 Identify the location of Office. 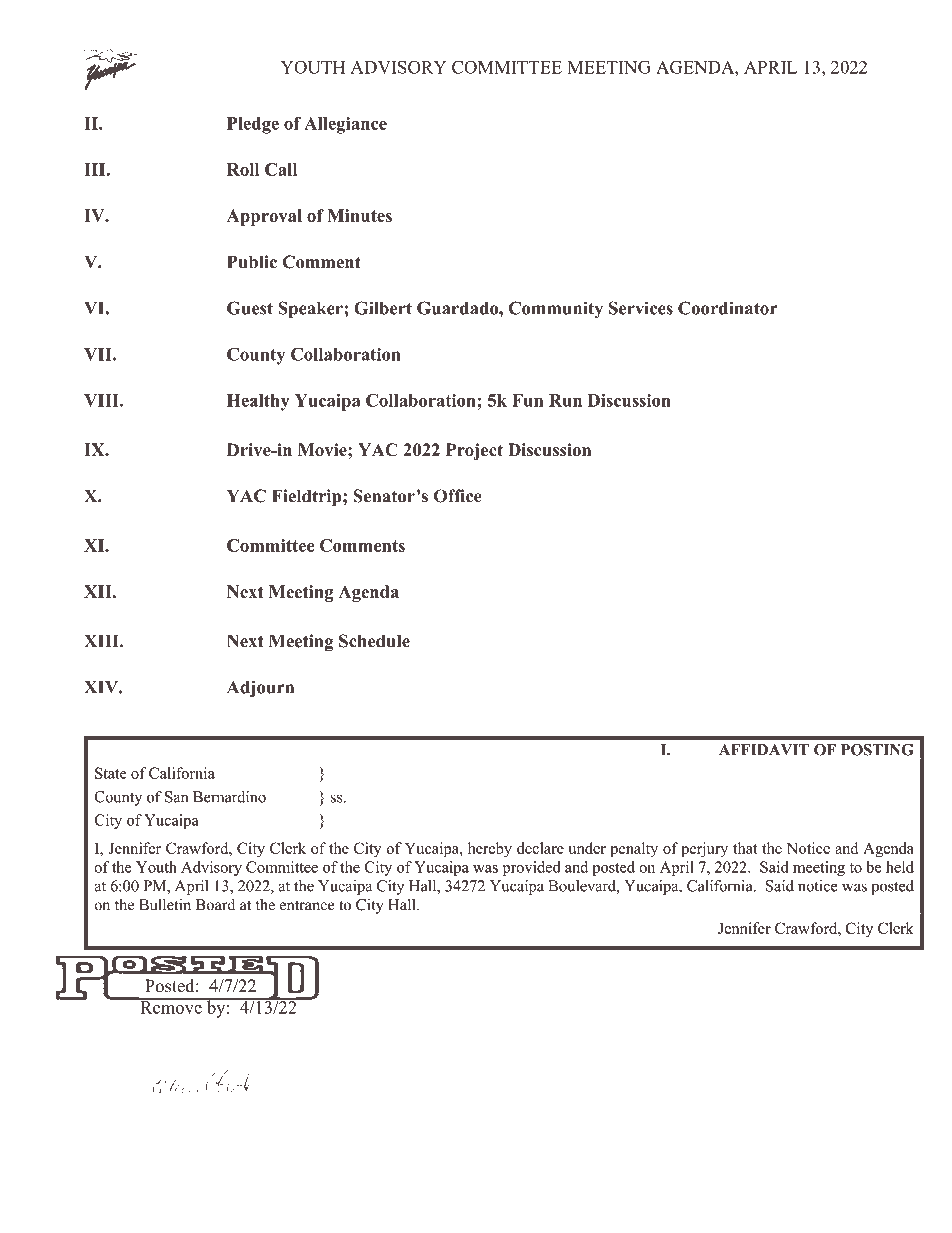
(458, 496).
